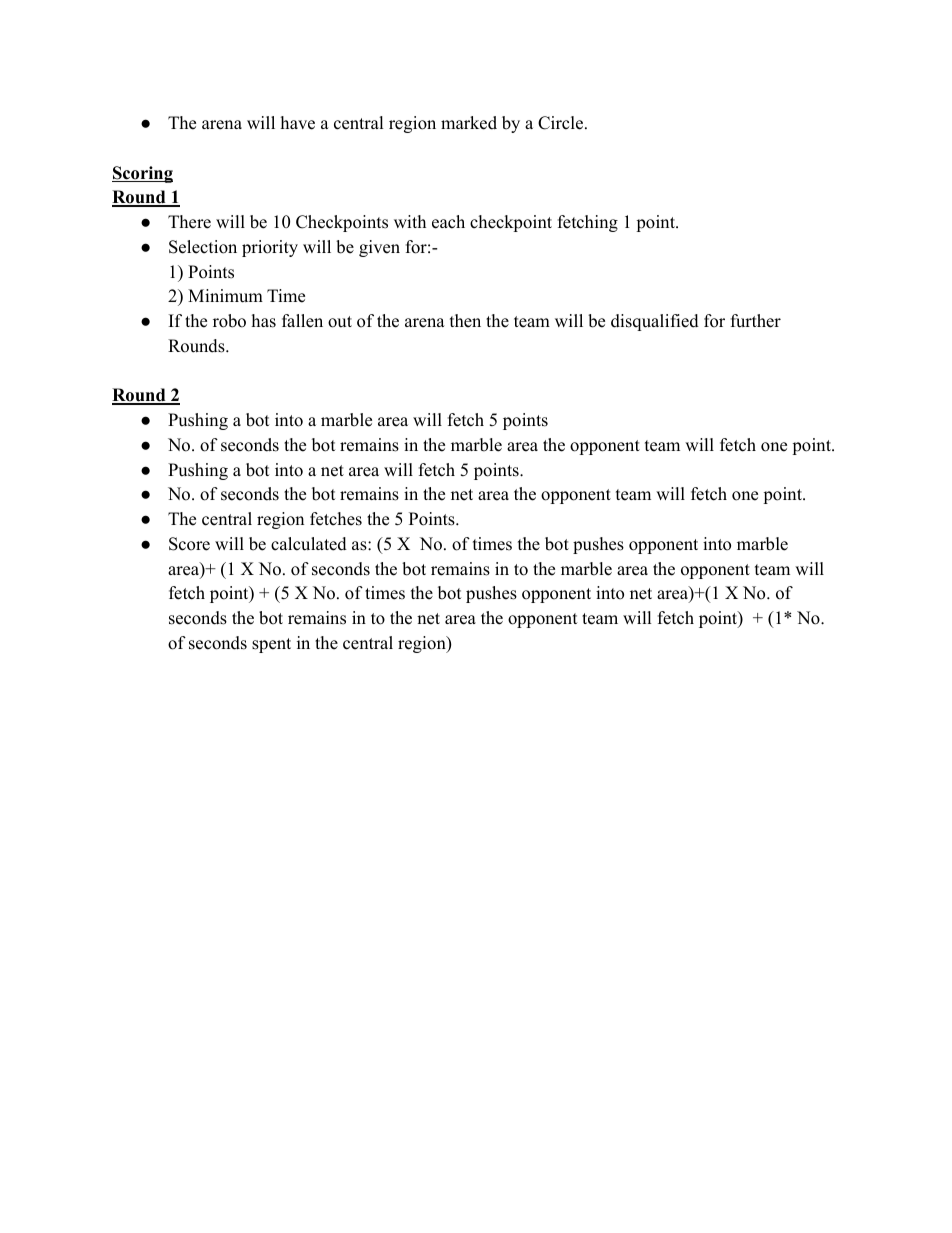 The height and width of the image is (1233, 952). Describe the element at coordinates (298, 123) in the image. I see `have` at that location.
